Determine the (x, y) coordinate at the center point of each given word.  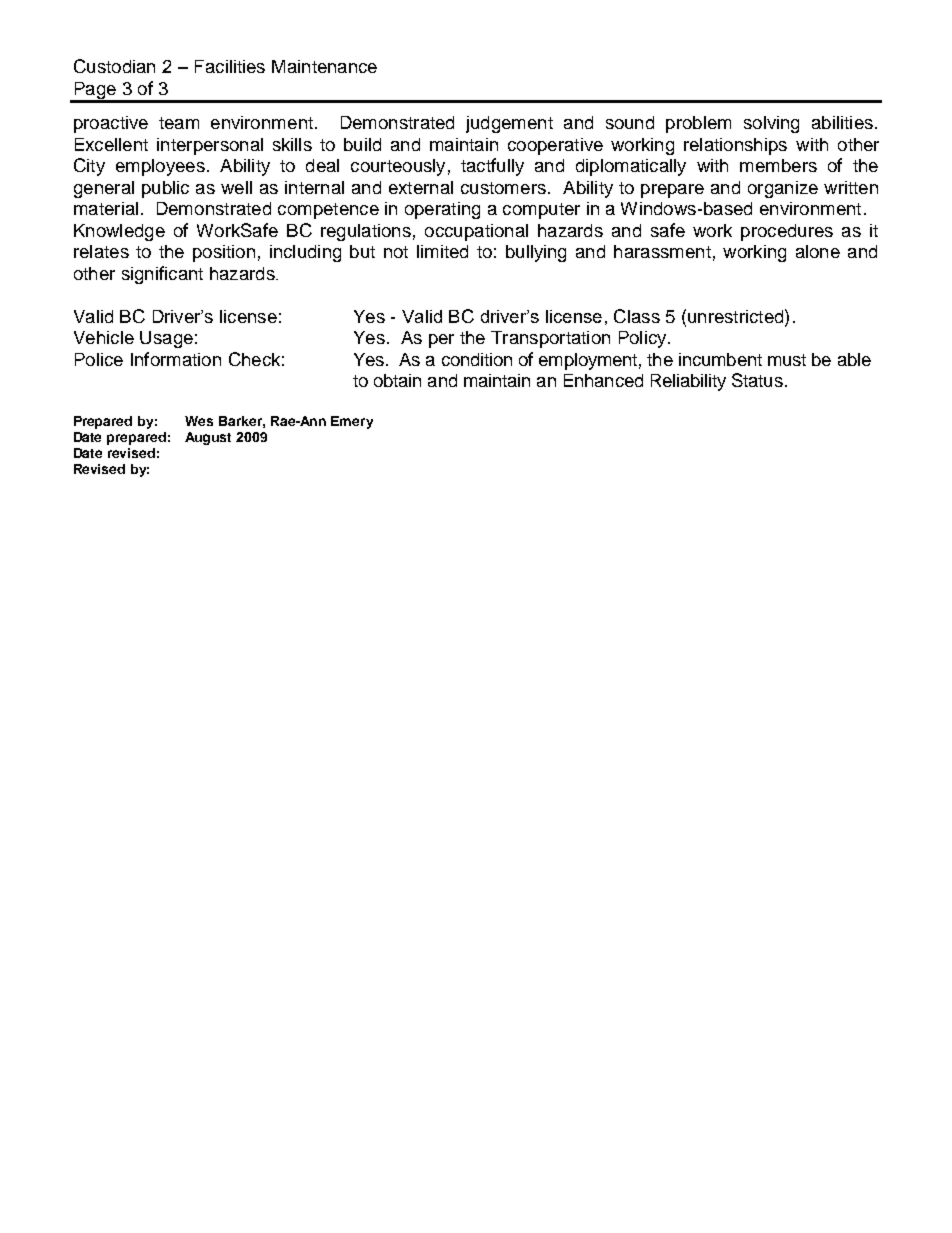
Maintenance (324, 66)
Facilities (230, 66)
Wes (199, 421)
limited (442, 251)
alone (818, 251)
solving (771, 124)
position (224, 253)
